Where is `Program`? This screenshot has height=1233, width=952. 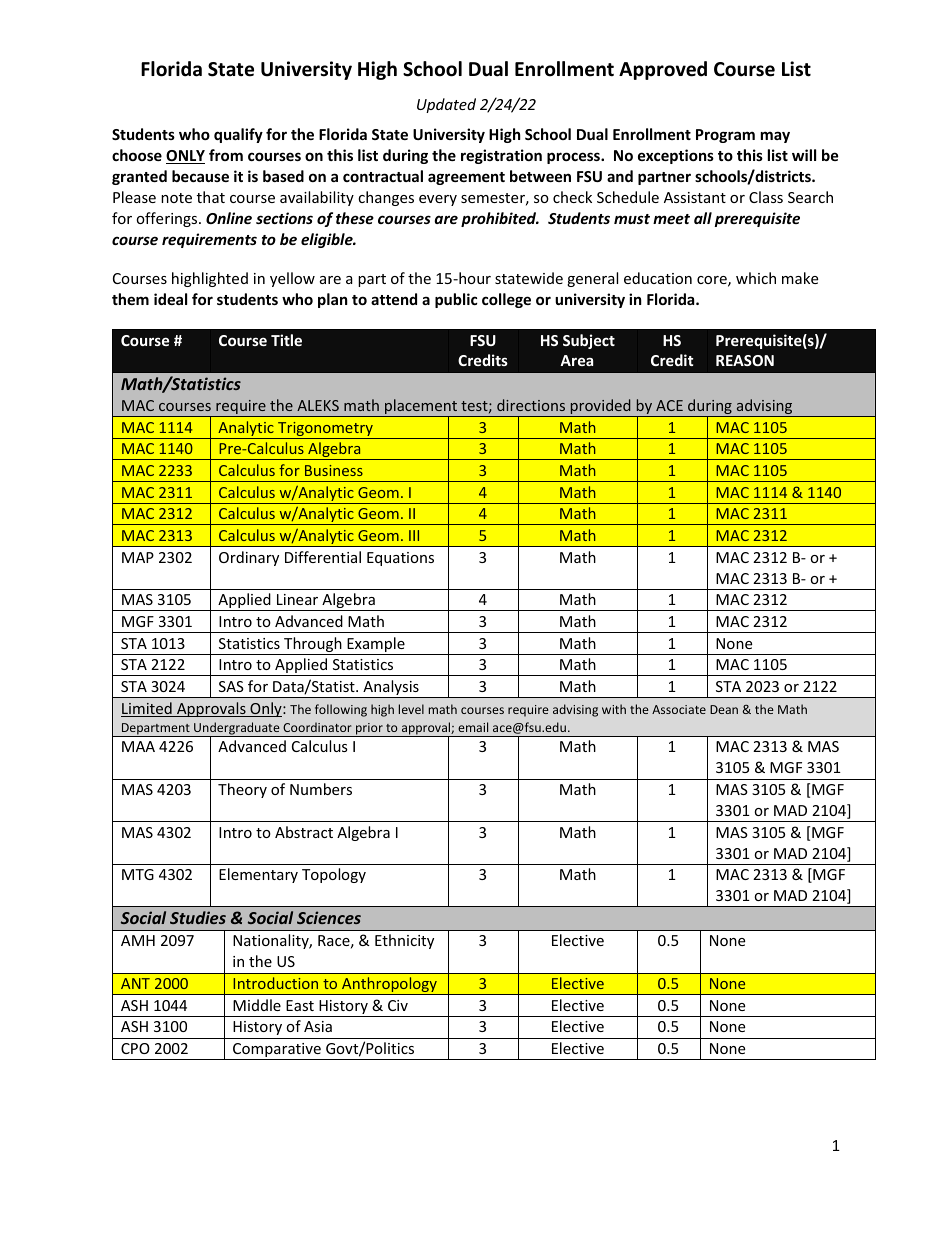
Program is located at coordinates (725, 136).
